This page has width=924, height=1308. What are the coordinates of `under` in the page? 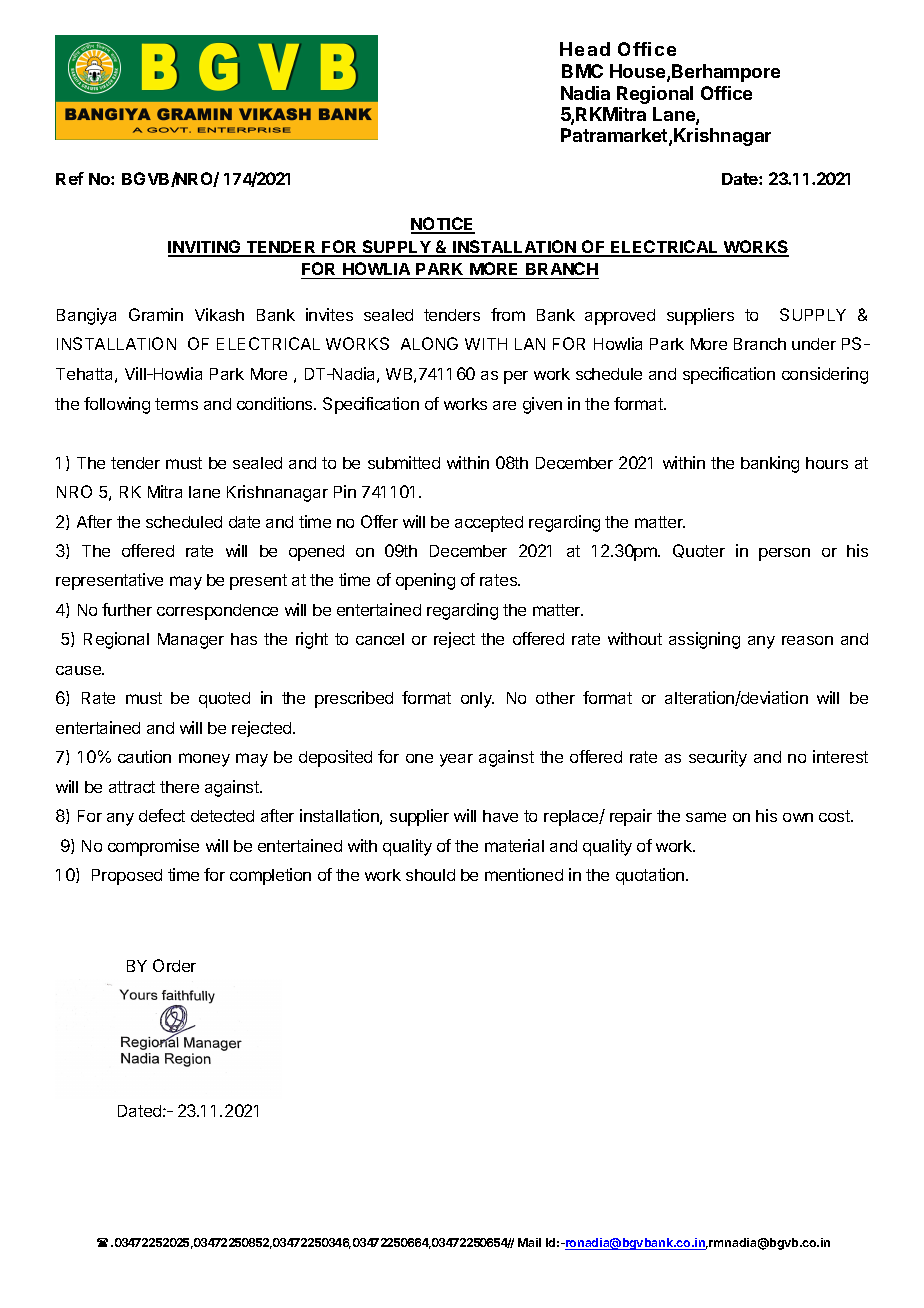 It's located at (814, 344).
